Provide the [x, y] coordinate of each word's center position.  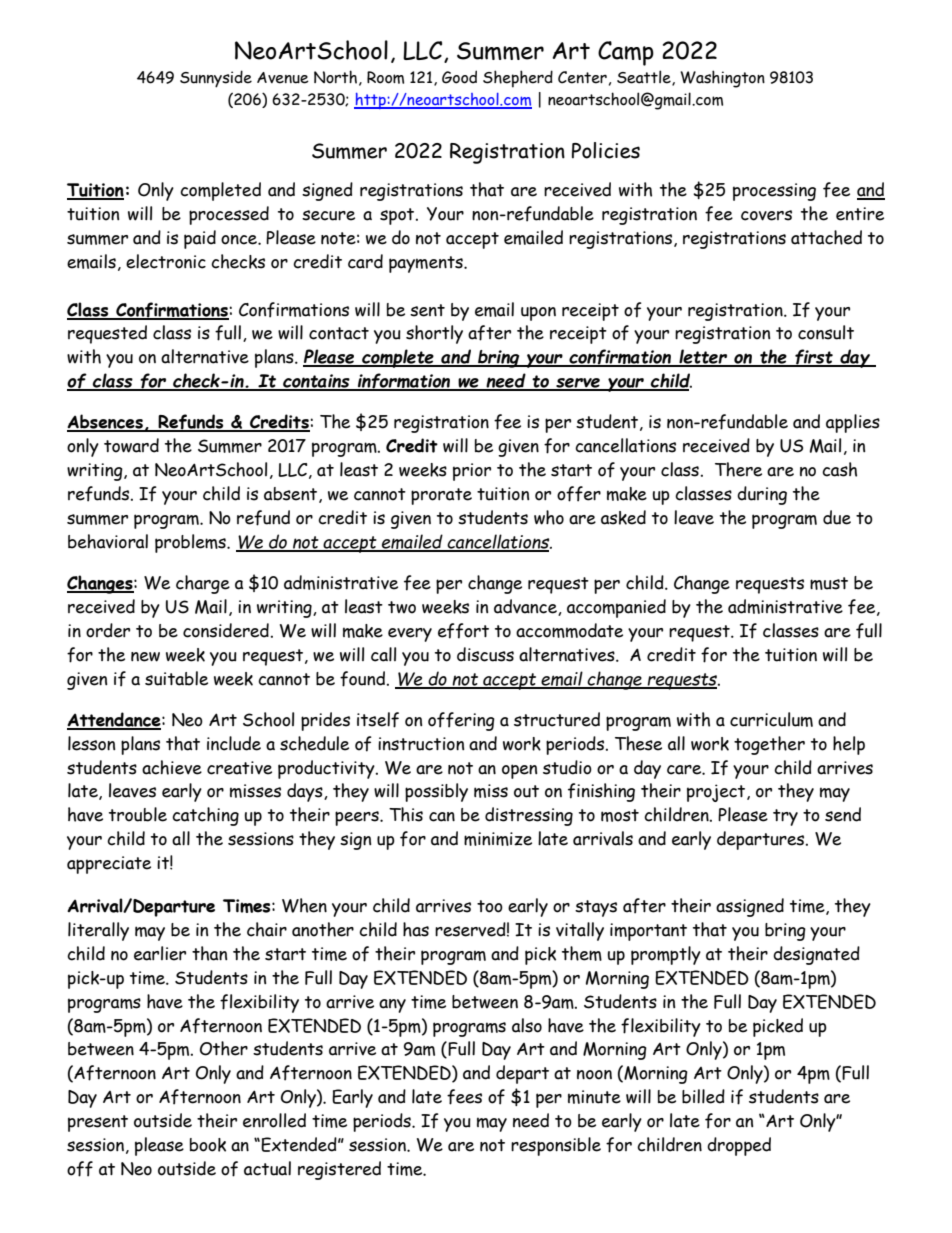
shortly [434, 334]
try [785, 817]
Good [459, 77]
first [814, 358]
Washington [722, 79]
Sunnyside [216, 79]
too [490, 906]
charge [203, 584]
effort [463, 631]
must [829, 583]
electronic [166, 261]
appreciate [109, 865]
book [208, 1145]
